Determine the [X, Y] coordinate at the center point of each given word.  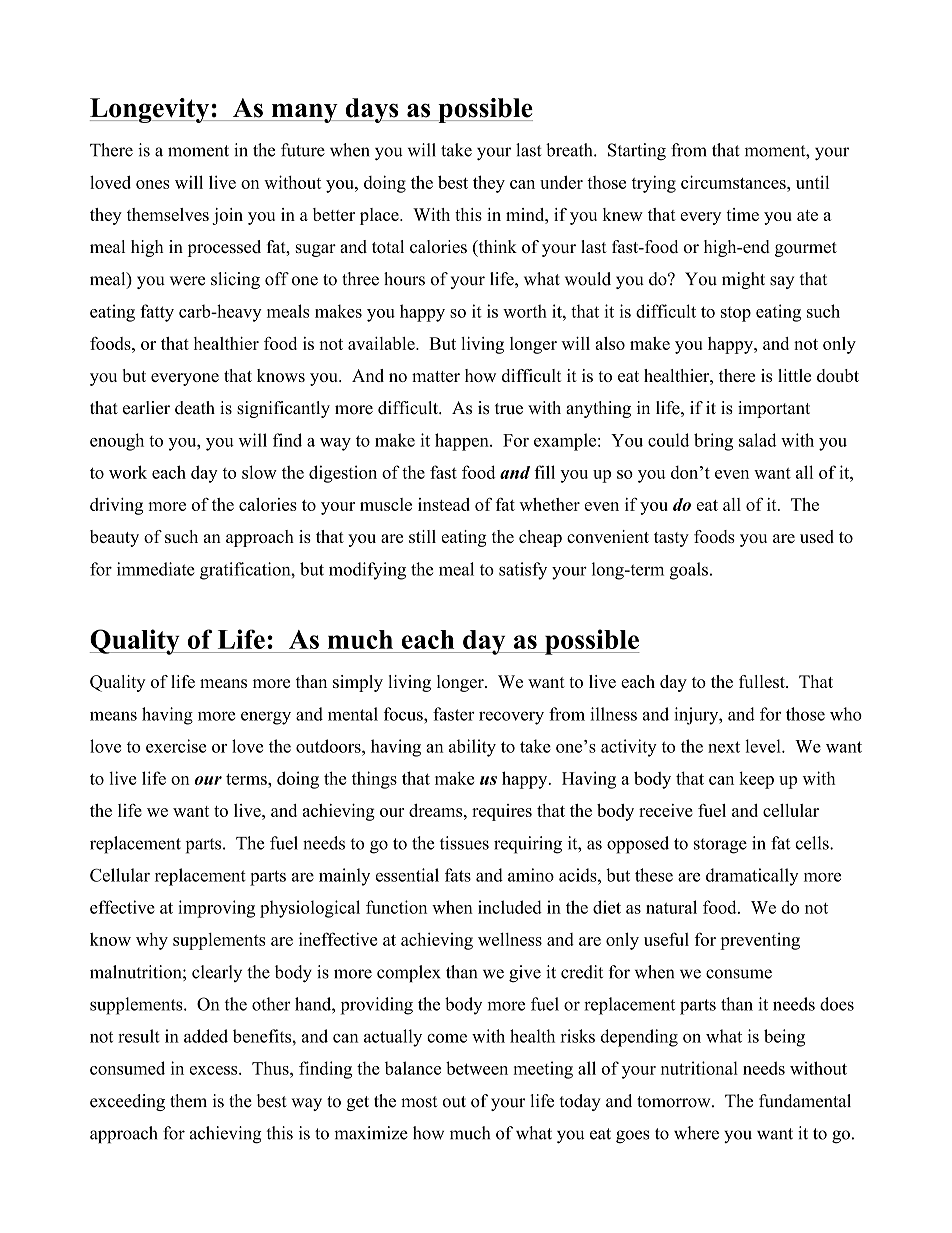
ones [153, 184]
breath [570, 150]
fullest [763, 681]
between [477, 1068]
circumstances [734, 182]
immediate [156, 569]
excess [215, 1070]
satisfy [523, 571]
